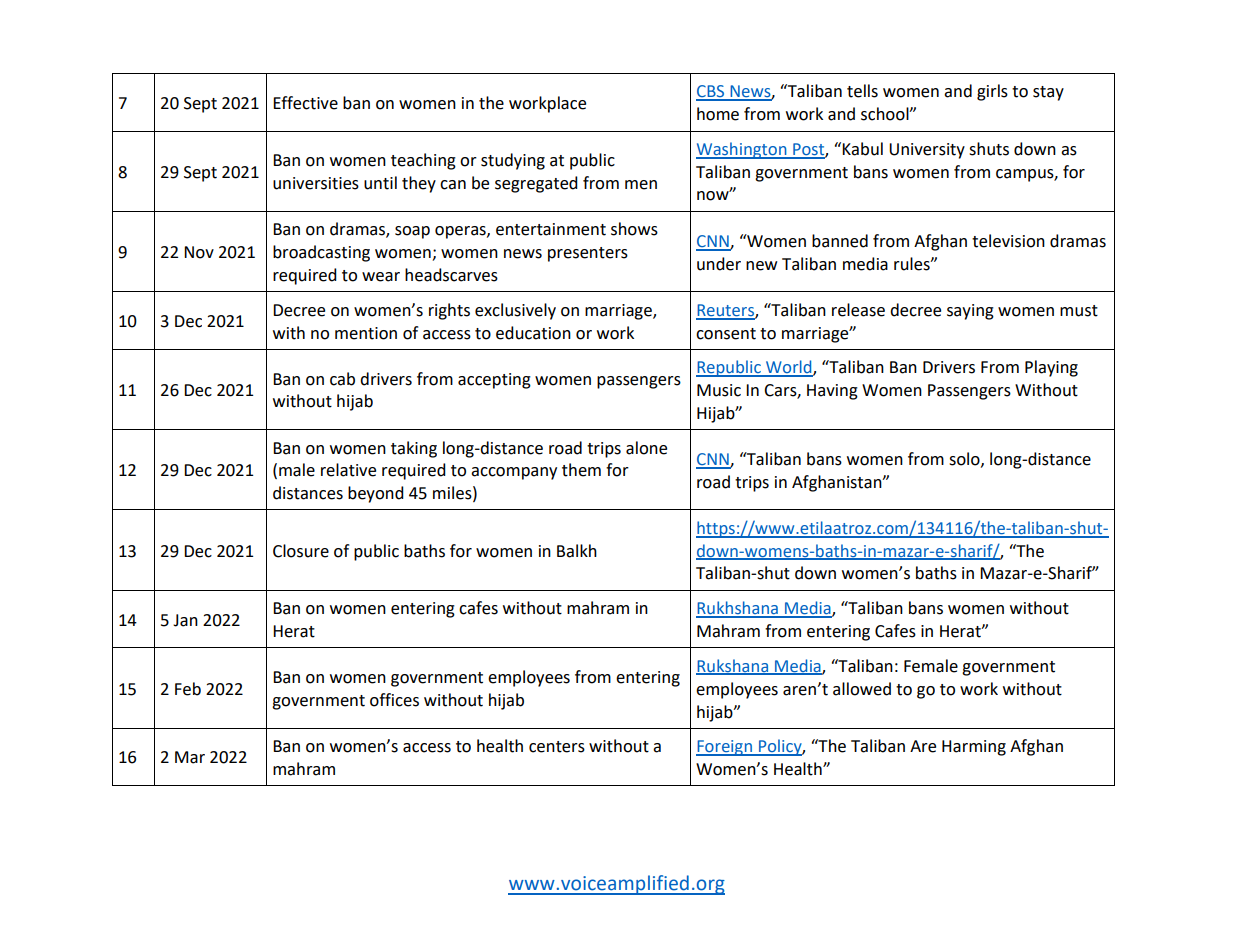 The height and width of the document is (952, 1233). I want to click on Balkh, so click(577, 551).
